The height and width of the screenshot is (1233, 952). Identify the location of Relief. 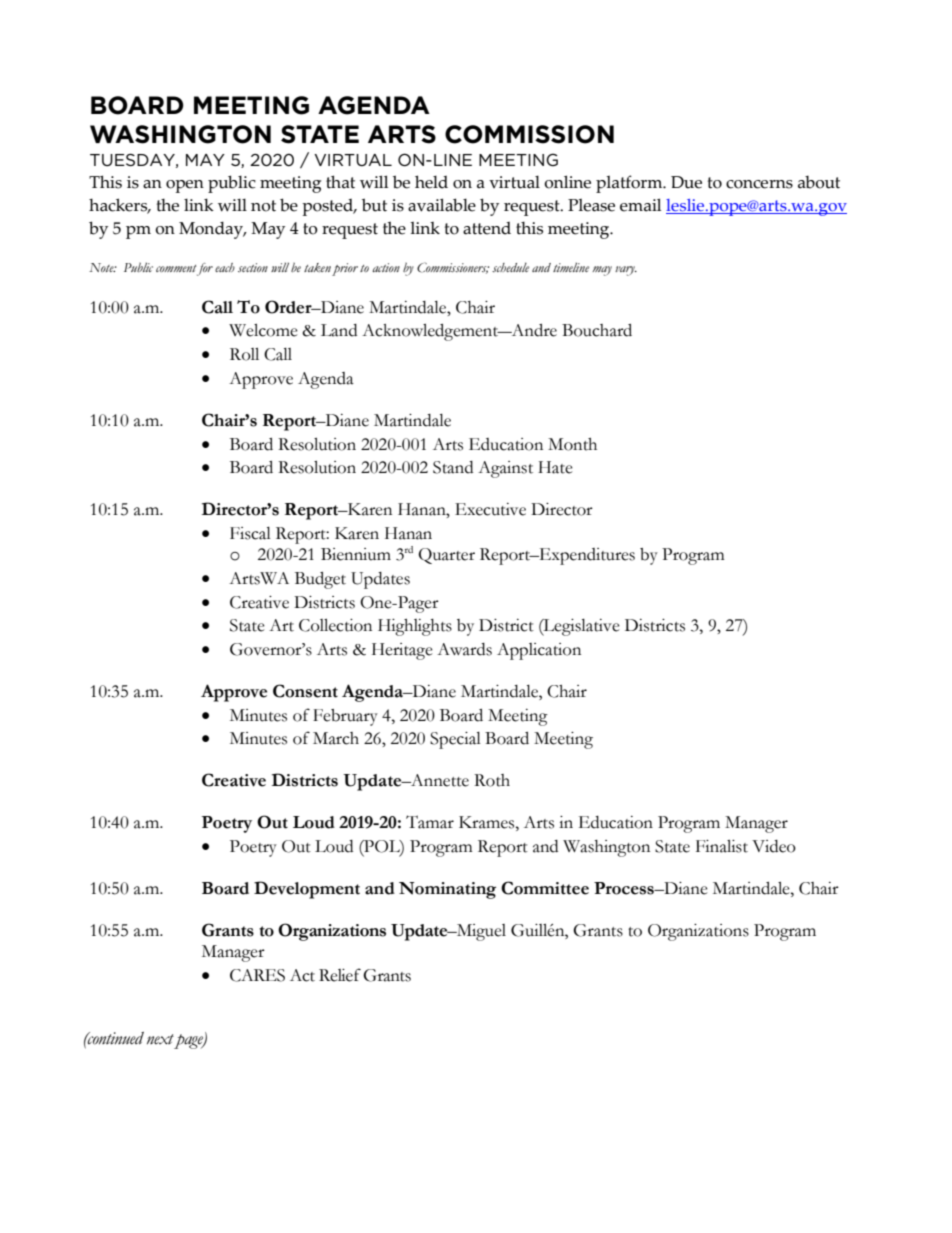
(340, 975).
